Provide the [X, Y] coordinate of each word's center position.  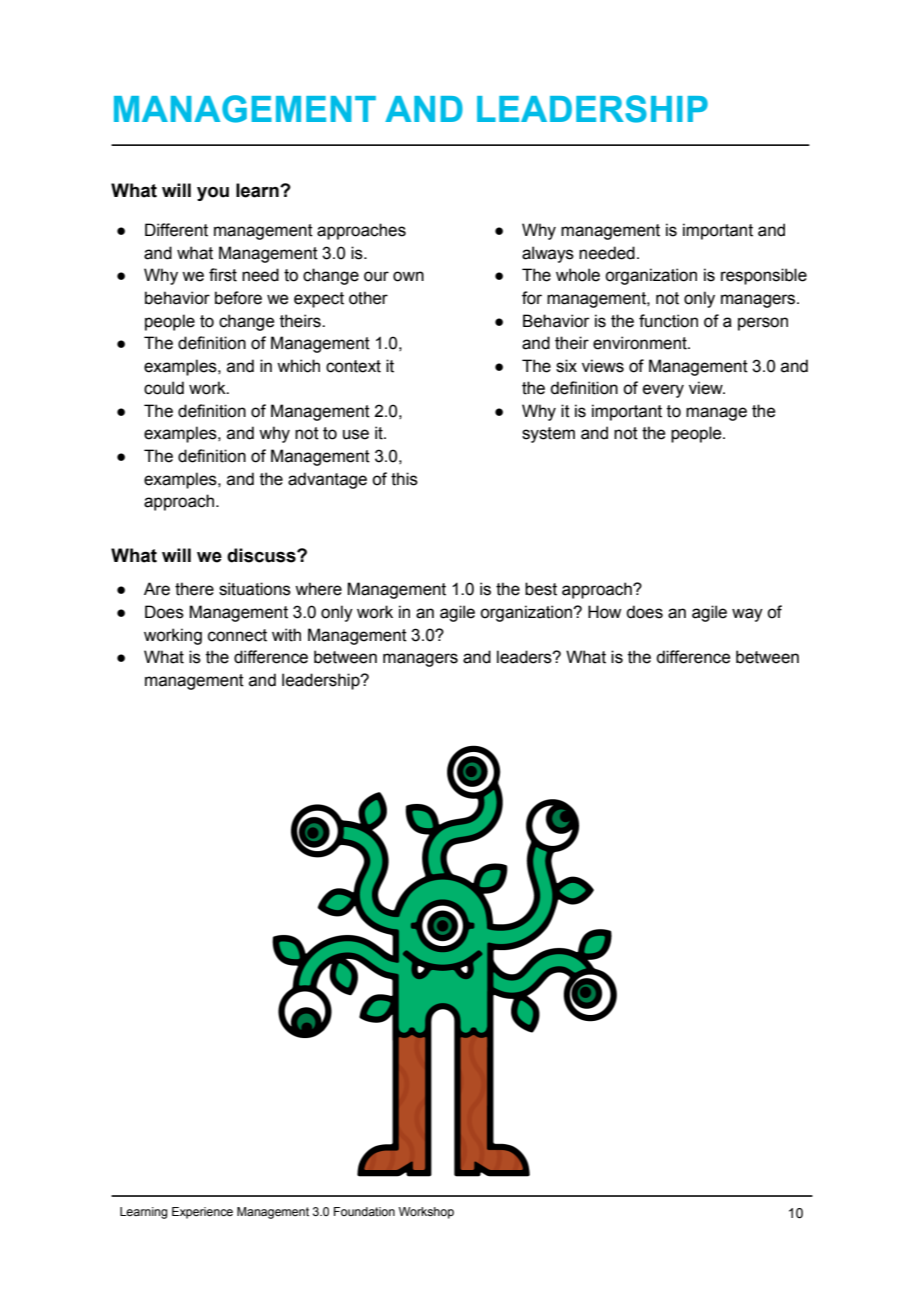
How [604, 612]
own [408, 276]
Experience [202, 1213]
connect [237, 635]
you [213, 194]
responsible [764, 276]
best [541, 589]
